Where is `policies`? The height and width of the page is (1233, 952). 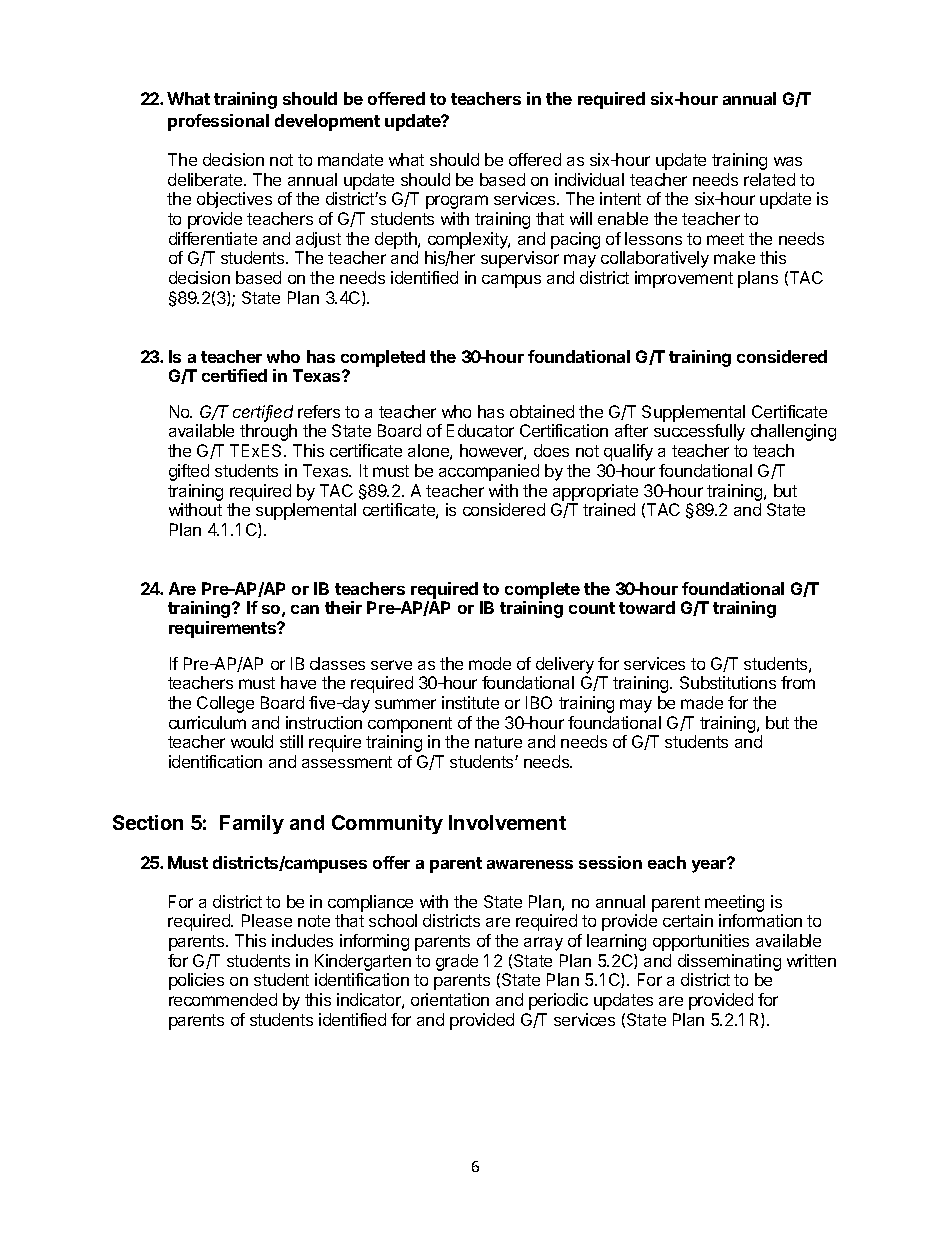 policies is located at coordinates (196, 981).
